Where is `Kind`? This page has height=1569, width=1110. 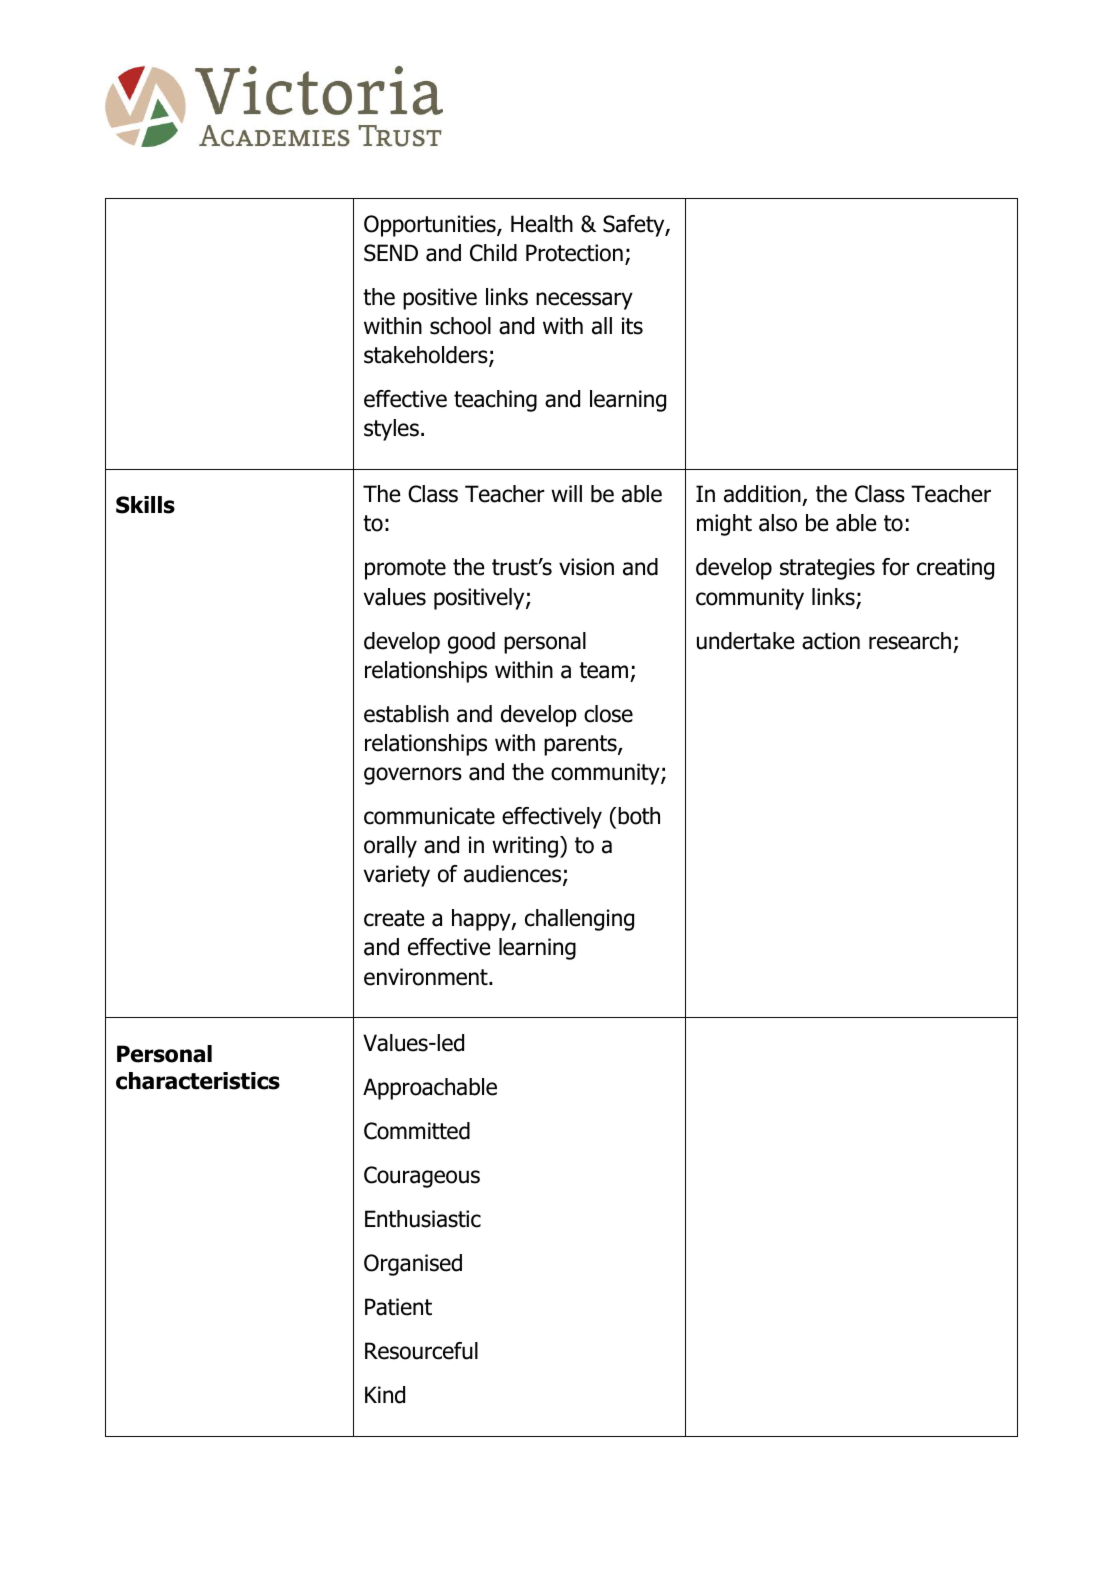
Kind is located at coordinates (385, 1395).
